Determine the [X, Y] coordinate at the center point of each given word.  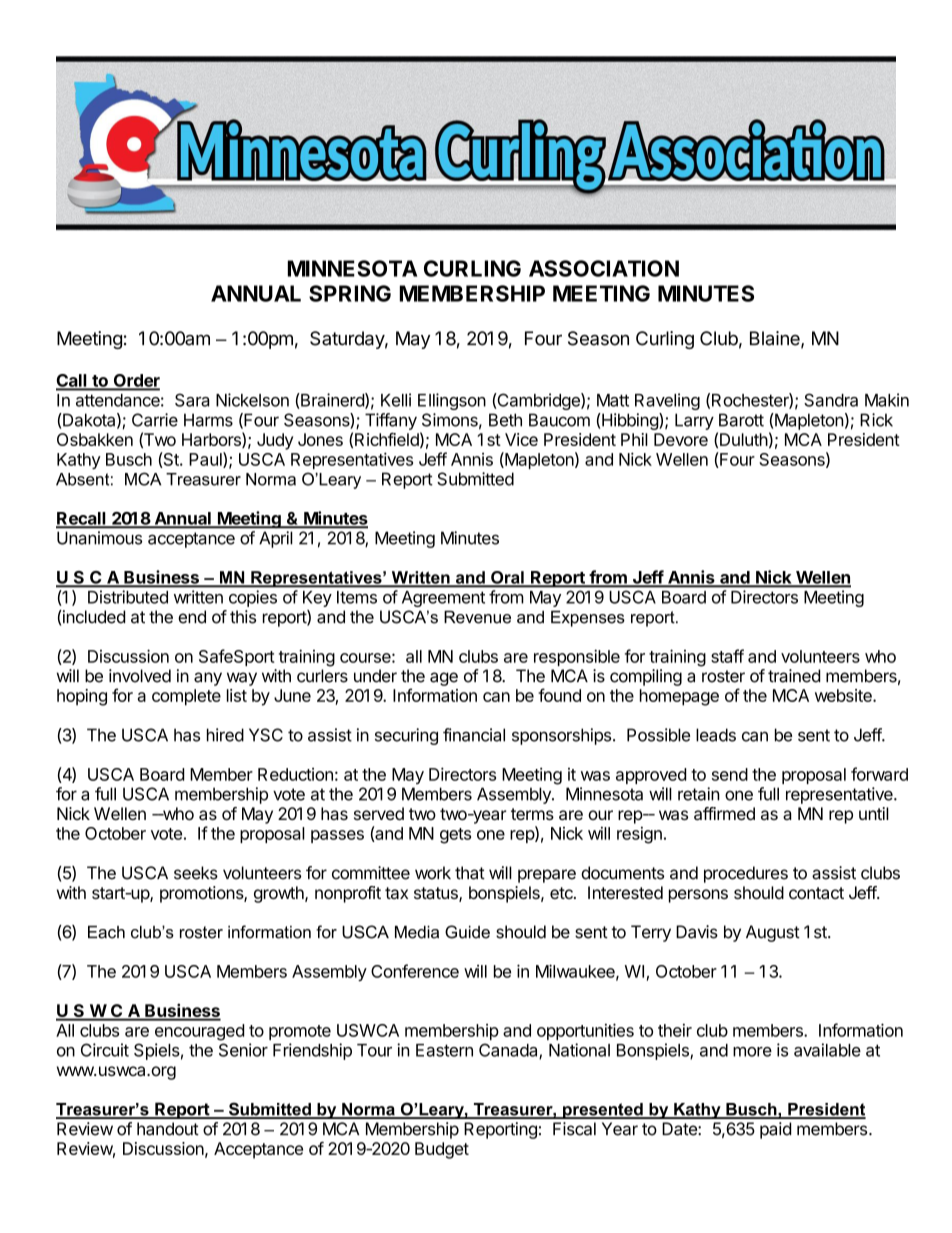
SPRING [350, 293]
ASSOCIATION [604, 268]
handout [168, 1129]
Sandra [831, 400]
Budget [442, 1150]
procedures [746, 874]
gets [455, 836]
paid [775, 1130]
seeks [196, 873]
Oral [507, 578]
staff [727, 656]
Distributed [128, 597]
